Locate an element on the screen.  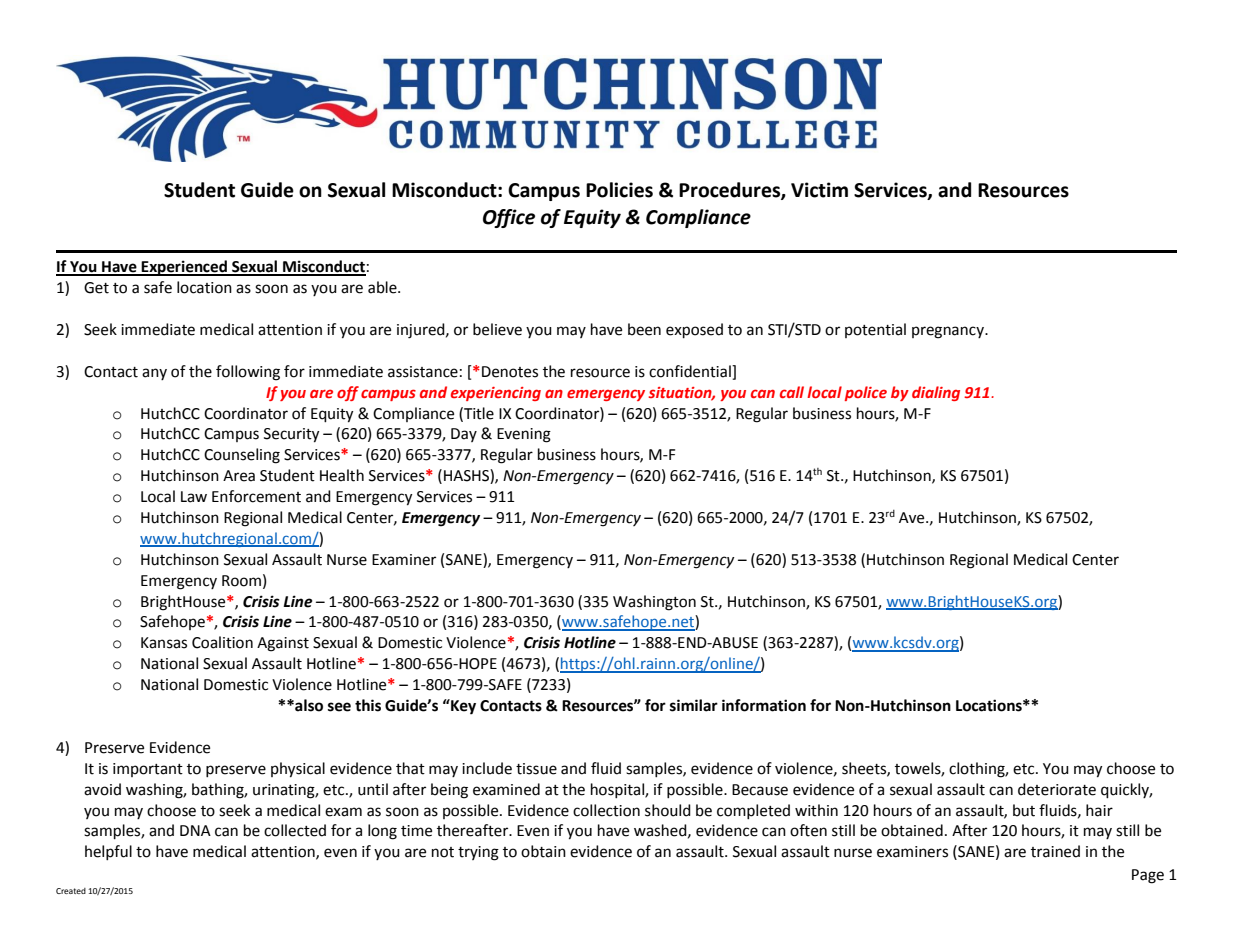
Room is located at coordinates (241, 581).
